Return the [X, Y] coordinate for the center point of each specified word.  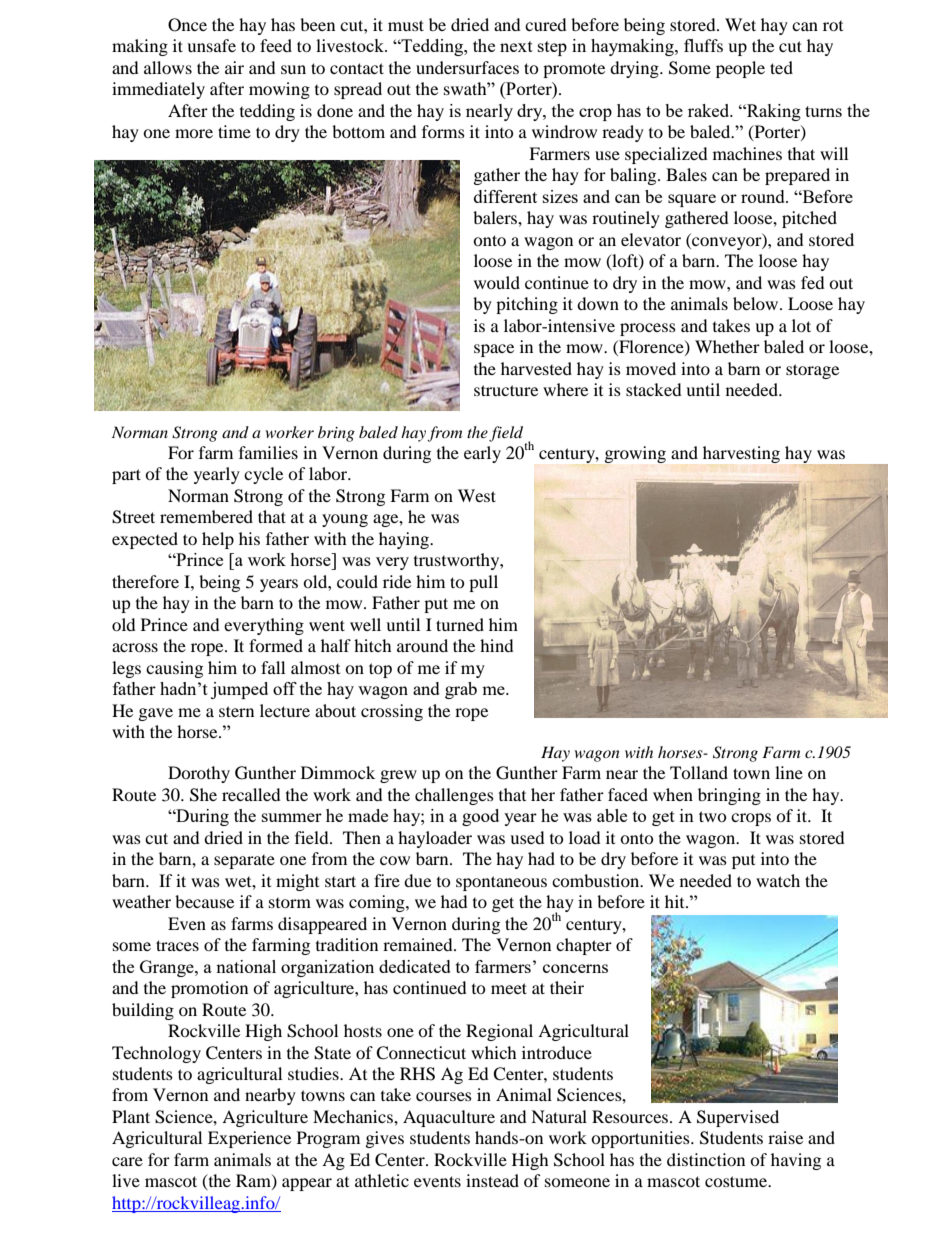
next [516, 46]
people [740, 69]
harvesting [741, 454]
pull [483, 583]
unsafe [211, 45]
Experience [249, 1139]
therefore [145, 581]
